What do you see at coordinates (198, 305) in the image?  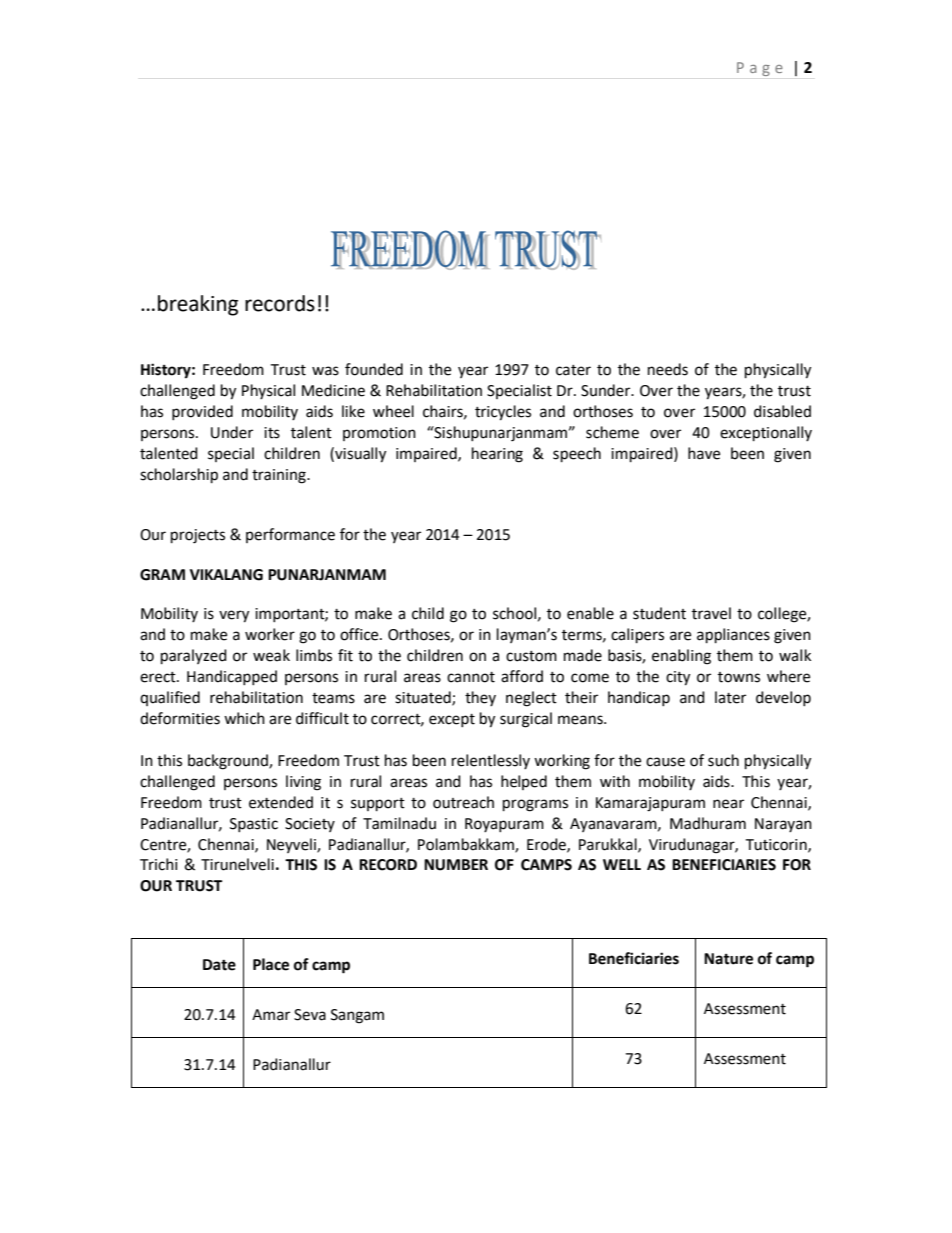 I see `breaking` at bounding box center [198, 305].
